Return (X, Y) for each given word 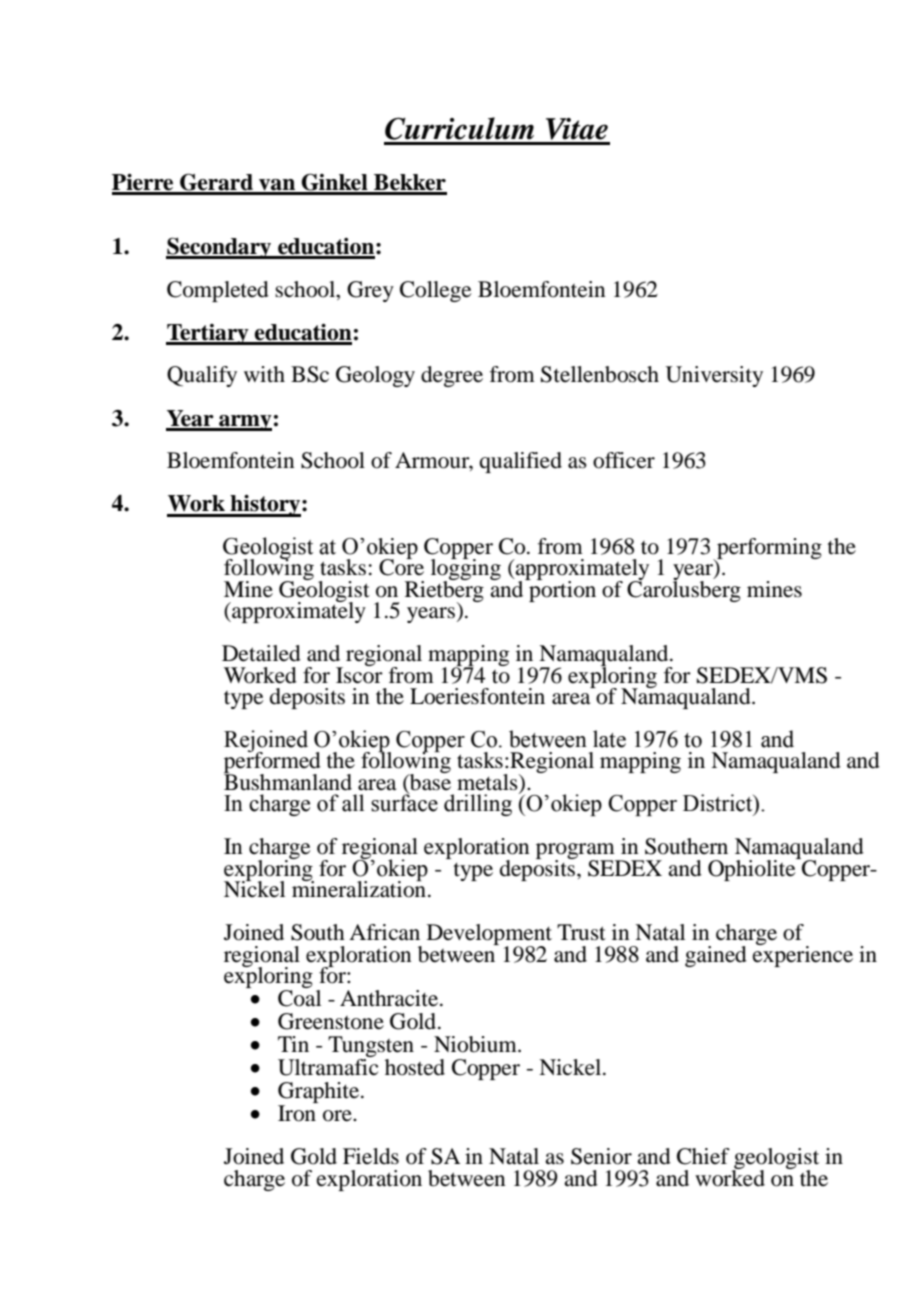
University (714, 376)
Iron (297, 1113)
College (435, 291)
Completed (218, 291)
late (609, 739)
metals (488, 783)
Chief (703, 1156)
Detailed (261, 653)
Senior (601, 1156)
